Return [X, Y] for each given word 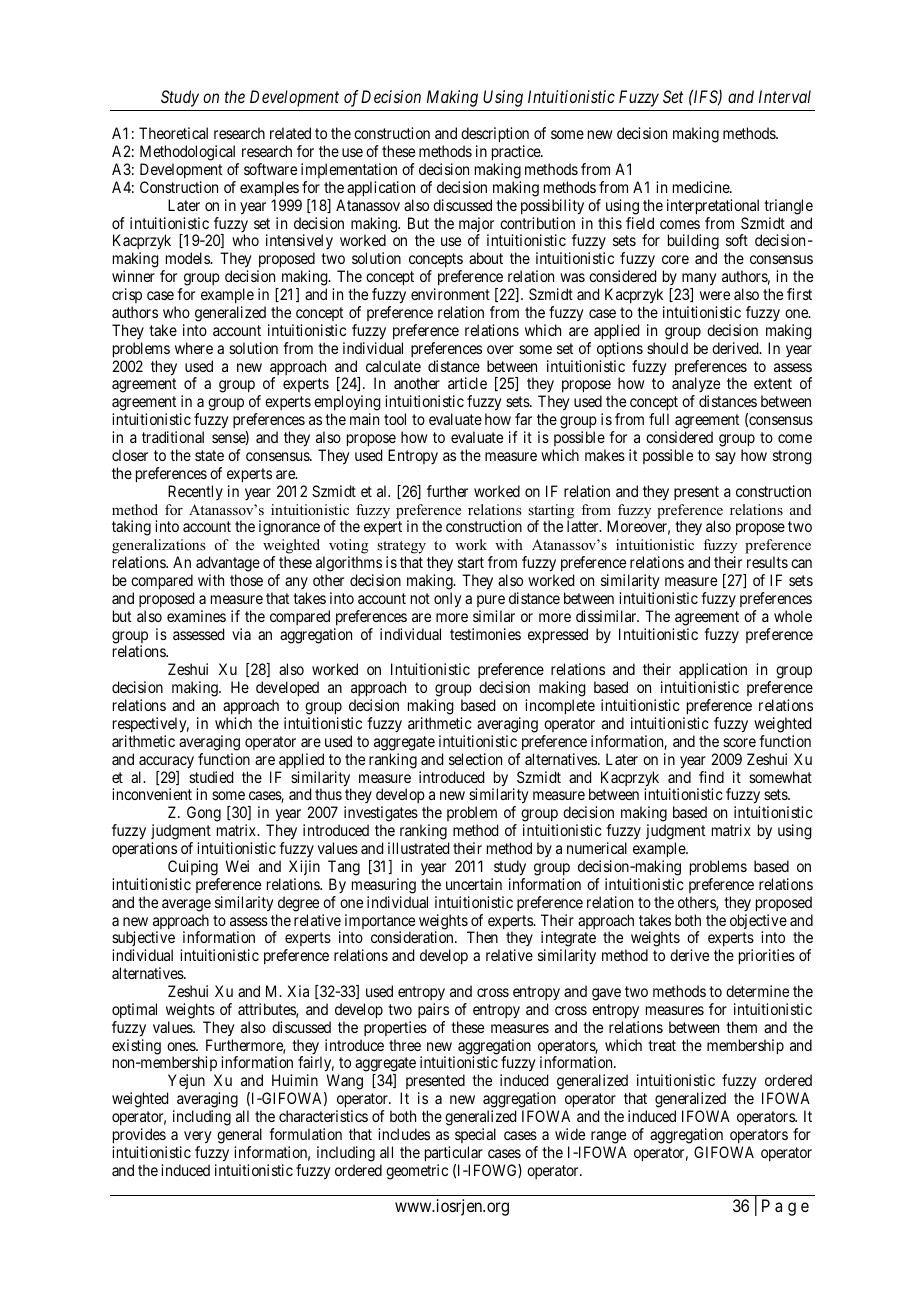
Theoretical [173, 133]
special [475, 1135]
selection [475, 759]
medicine [702, 187]
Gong [204, 814]
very [198, 1137]
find [711, 777]
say [725, 458]
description [495, 136]
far [523, 419]
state [209, 455]
